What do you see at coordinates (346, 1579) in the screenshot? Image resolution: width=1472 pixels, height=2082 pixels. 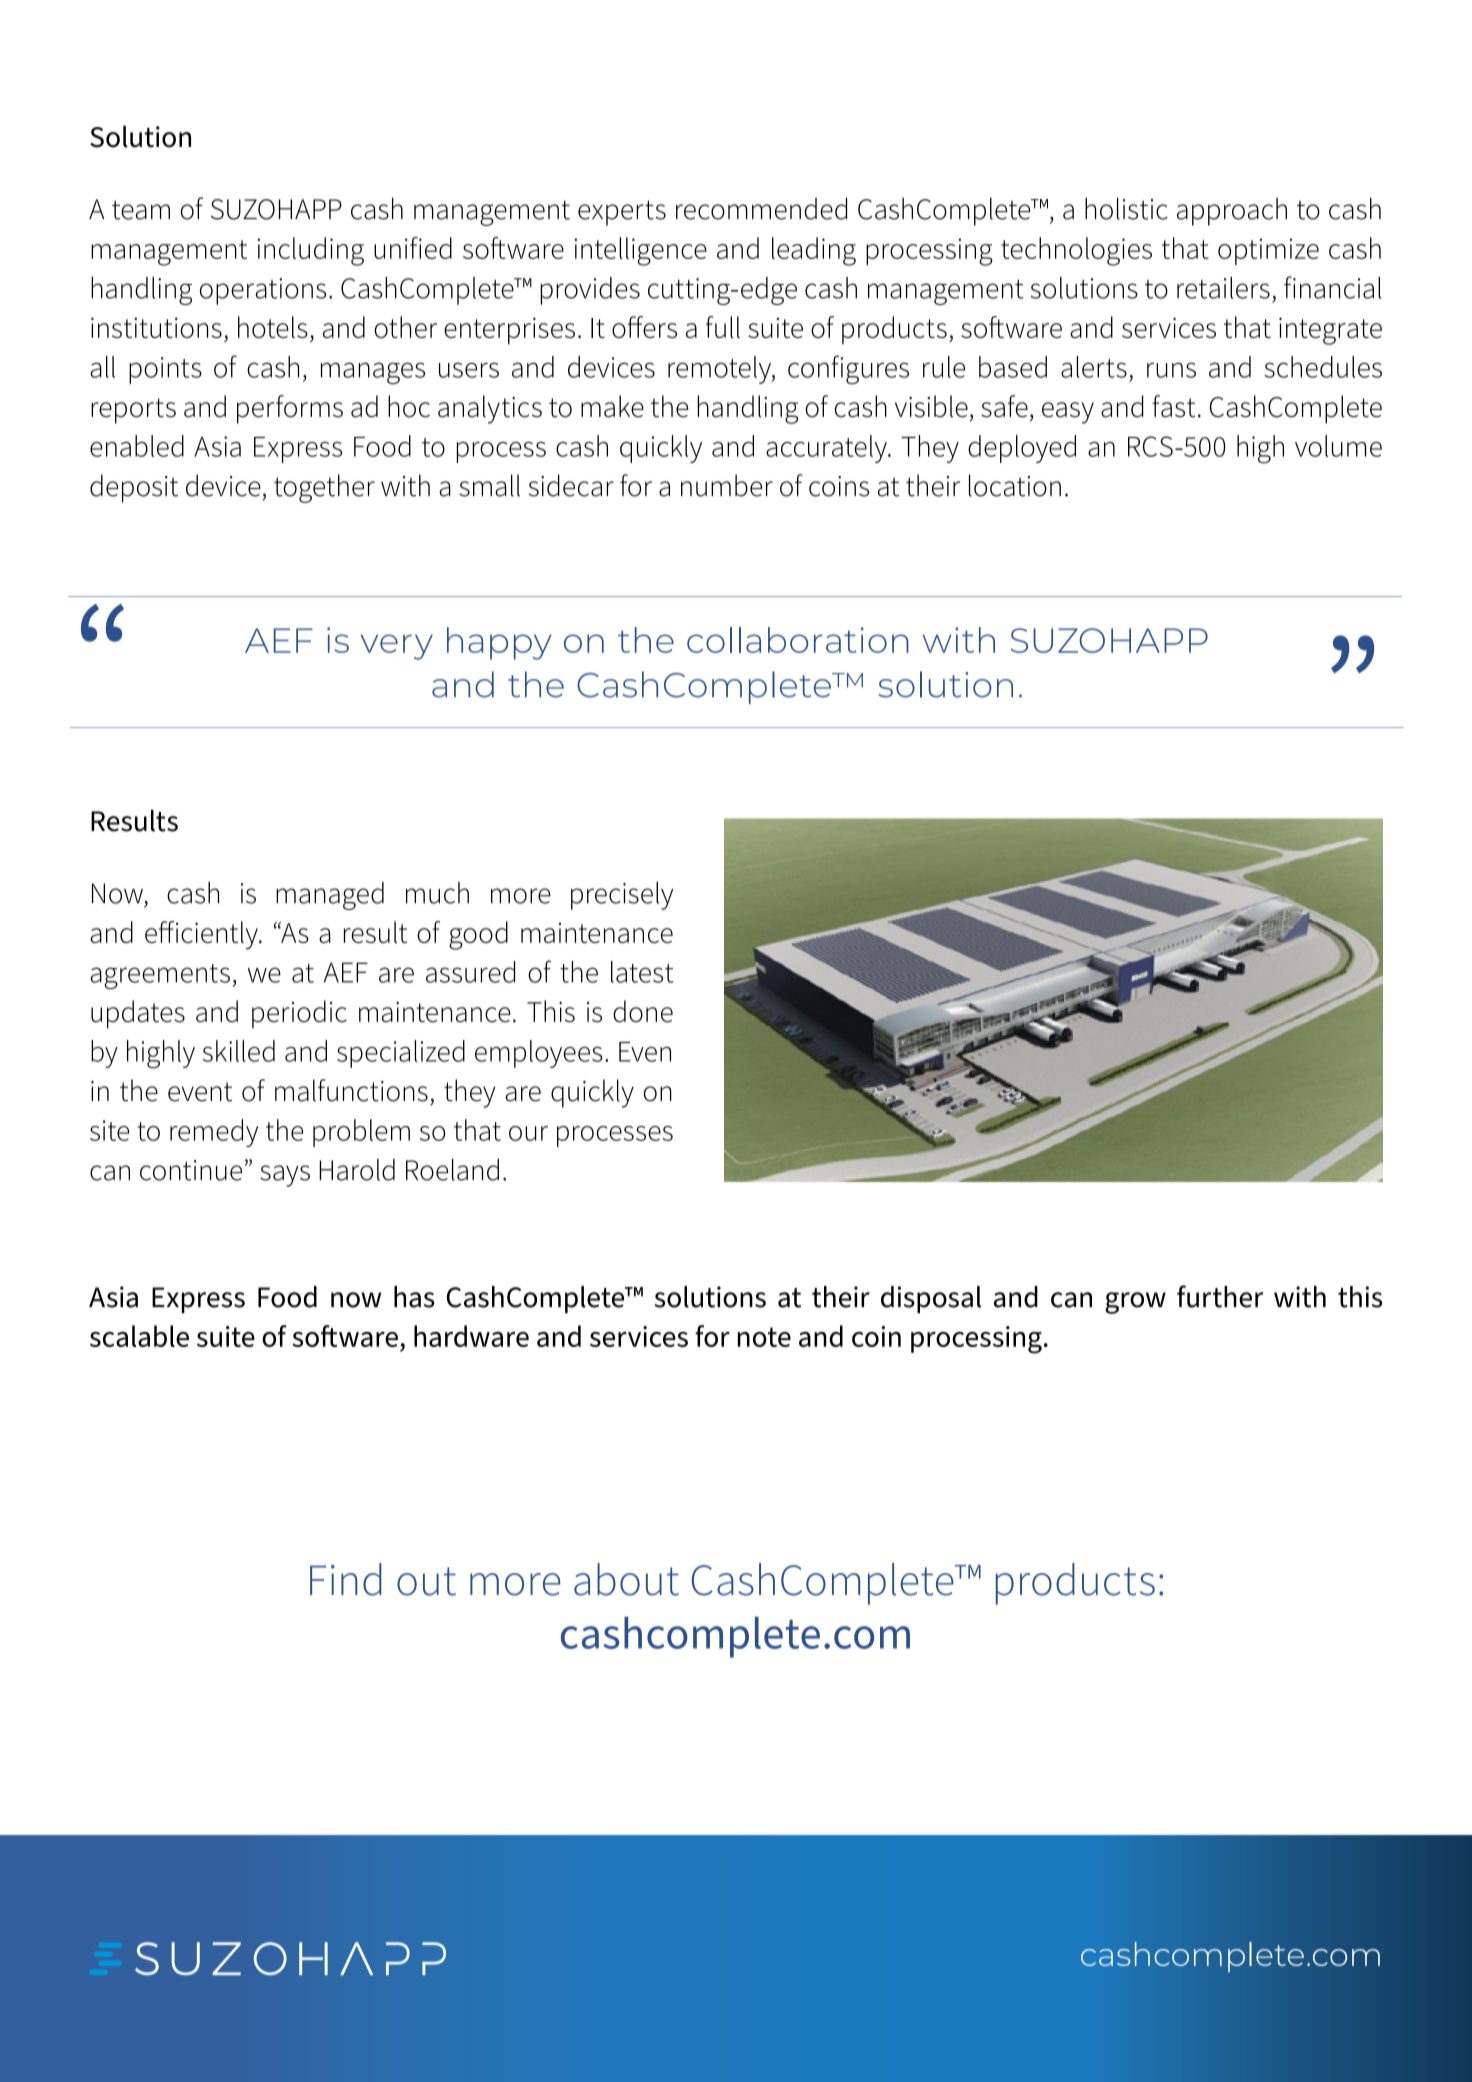 I see `Find` at bounding box center [346, 1579].
